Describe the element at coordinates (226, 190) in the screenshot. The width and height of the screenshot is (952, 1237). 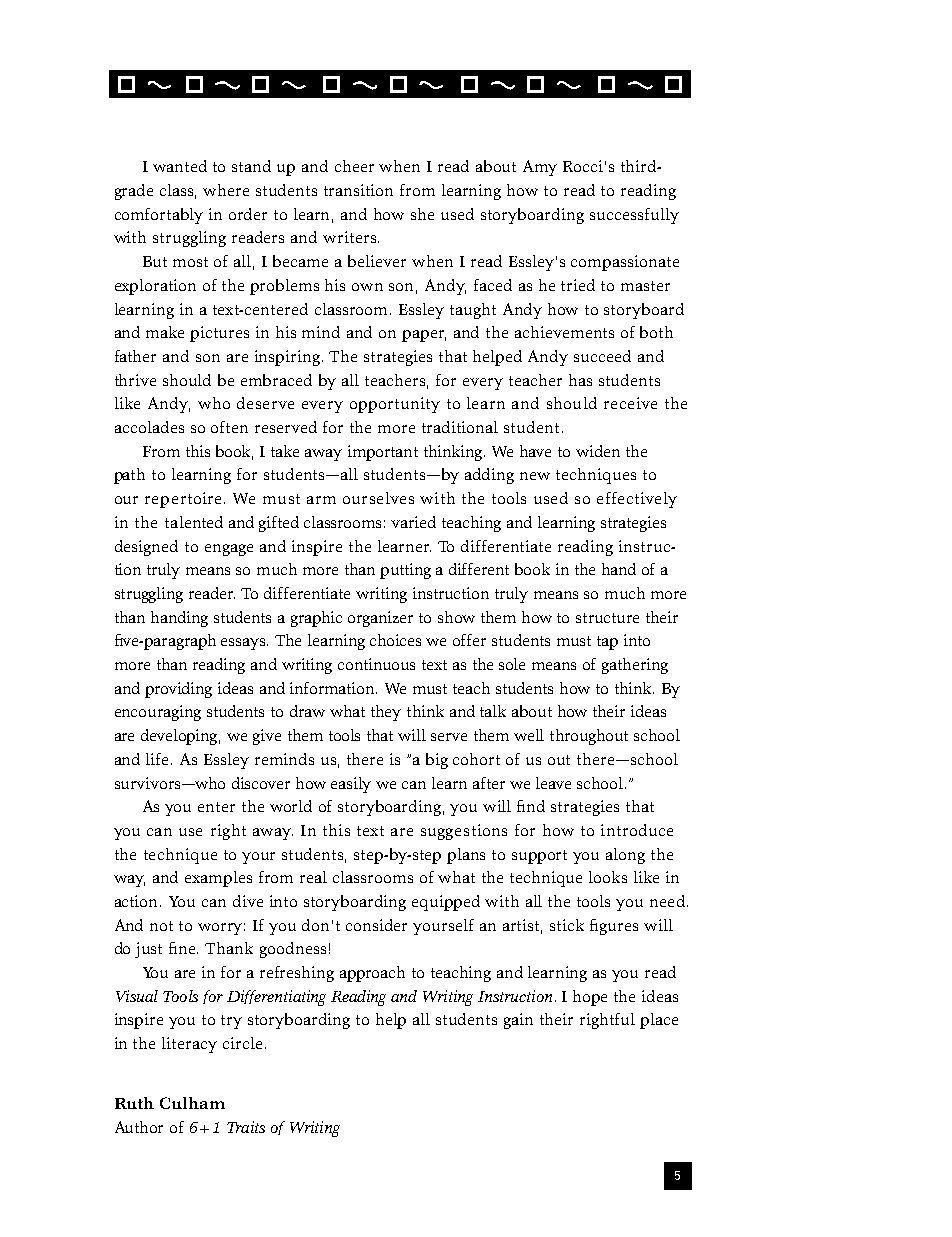
I see `where` at that location.
